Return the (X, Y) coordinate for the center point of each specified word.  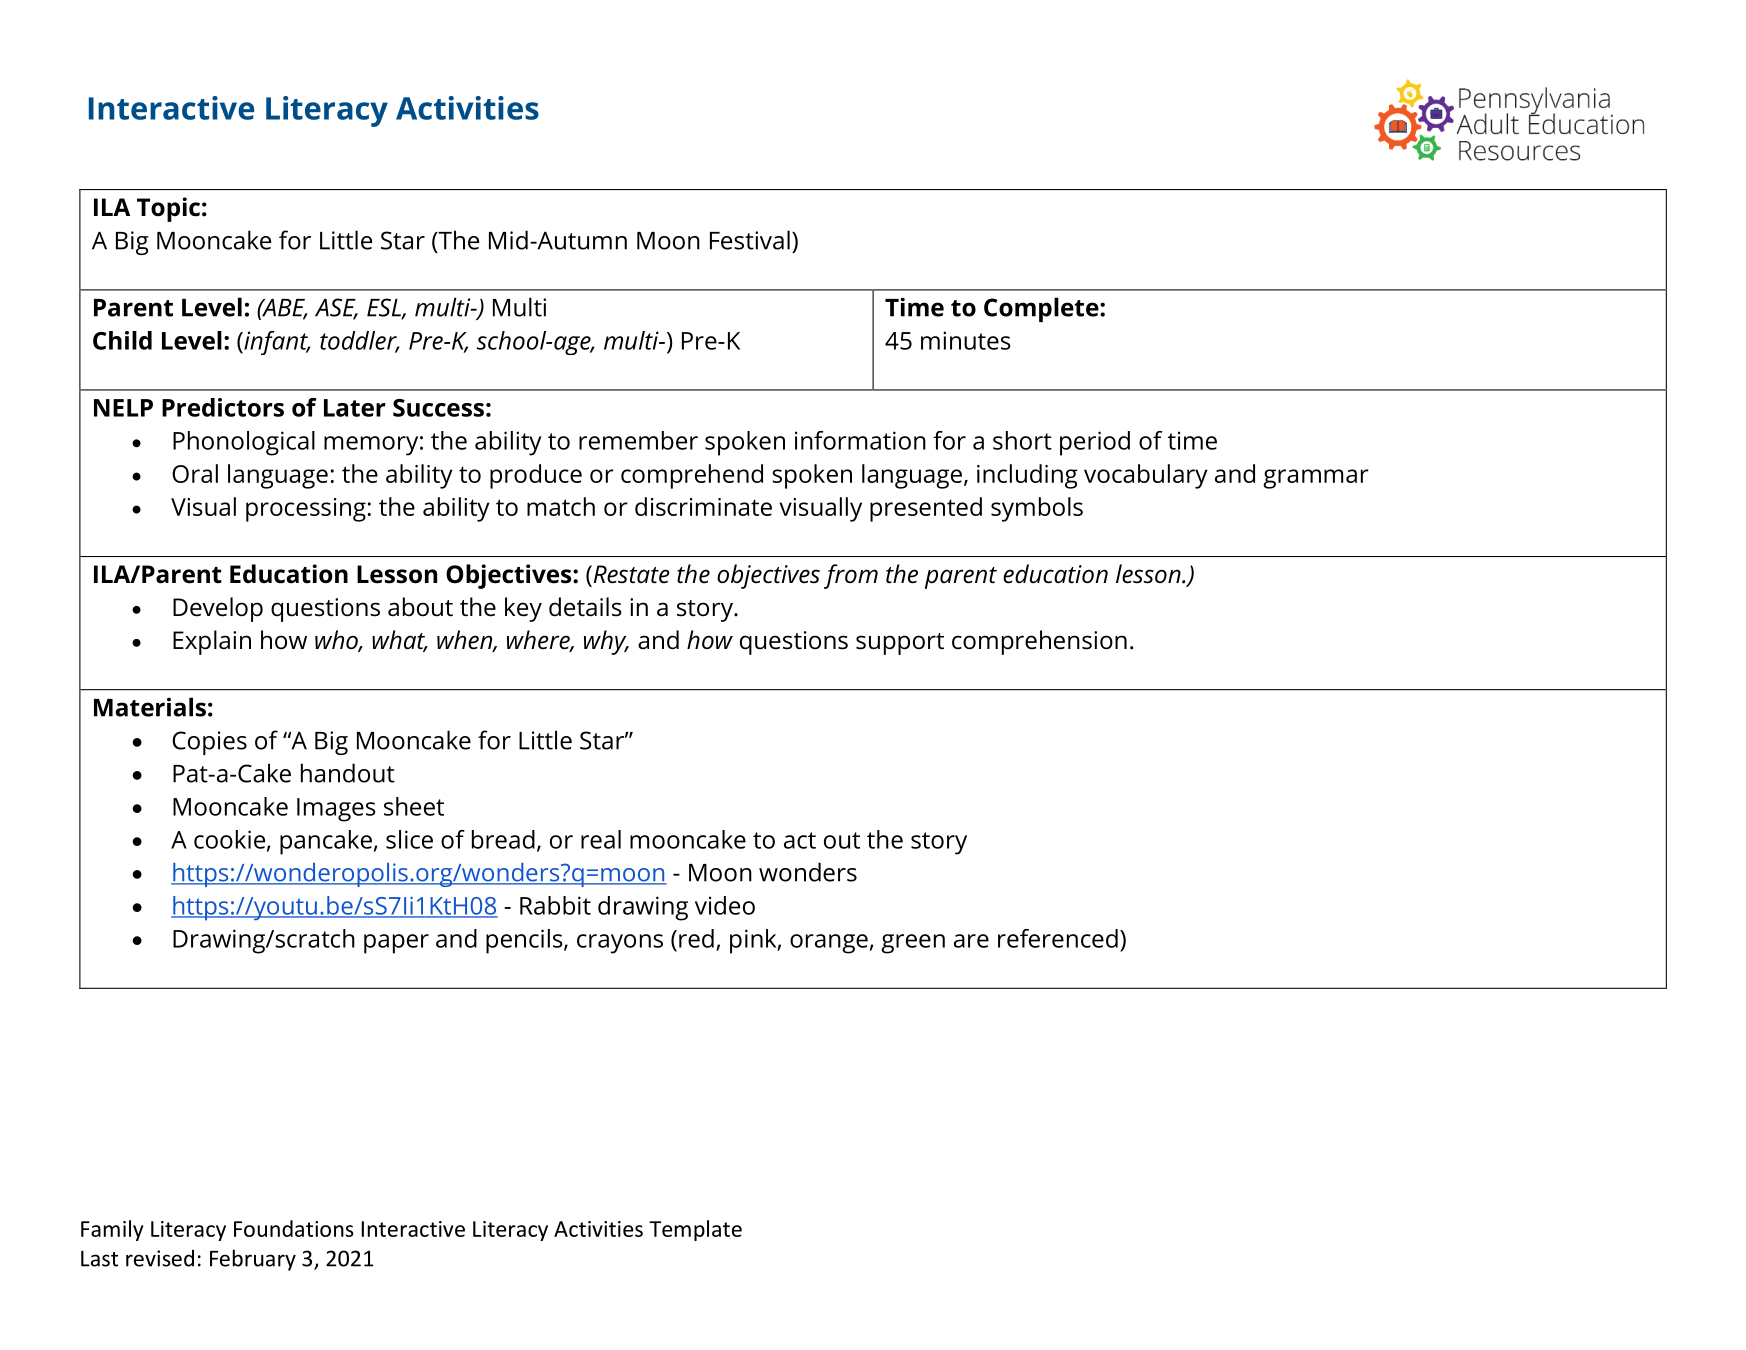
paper (396, 944)
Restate (630, 574)
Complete (1042, 309)
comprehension (1039, 642)
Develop (218, 609)
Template (695, 1230)
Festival (750, 240)
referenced (1058, 938)
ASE (336, 308)
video (725, 905)
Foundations (294, 1228)
